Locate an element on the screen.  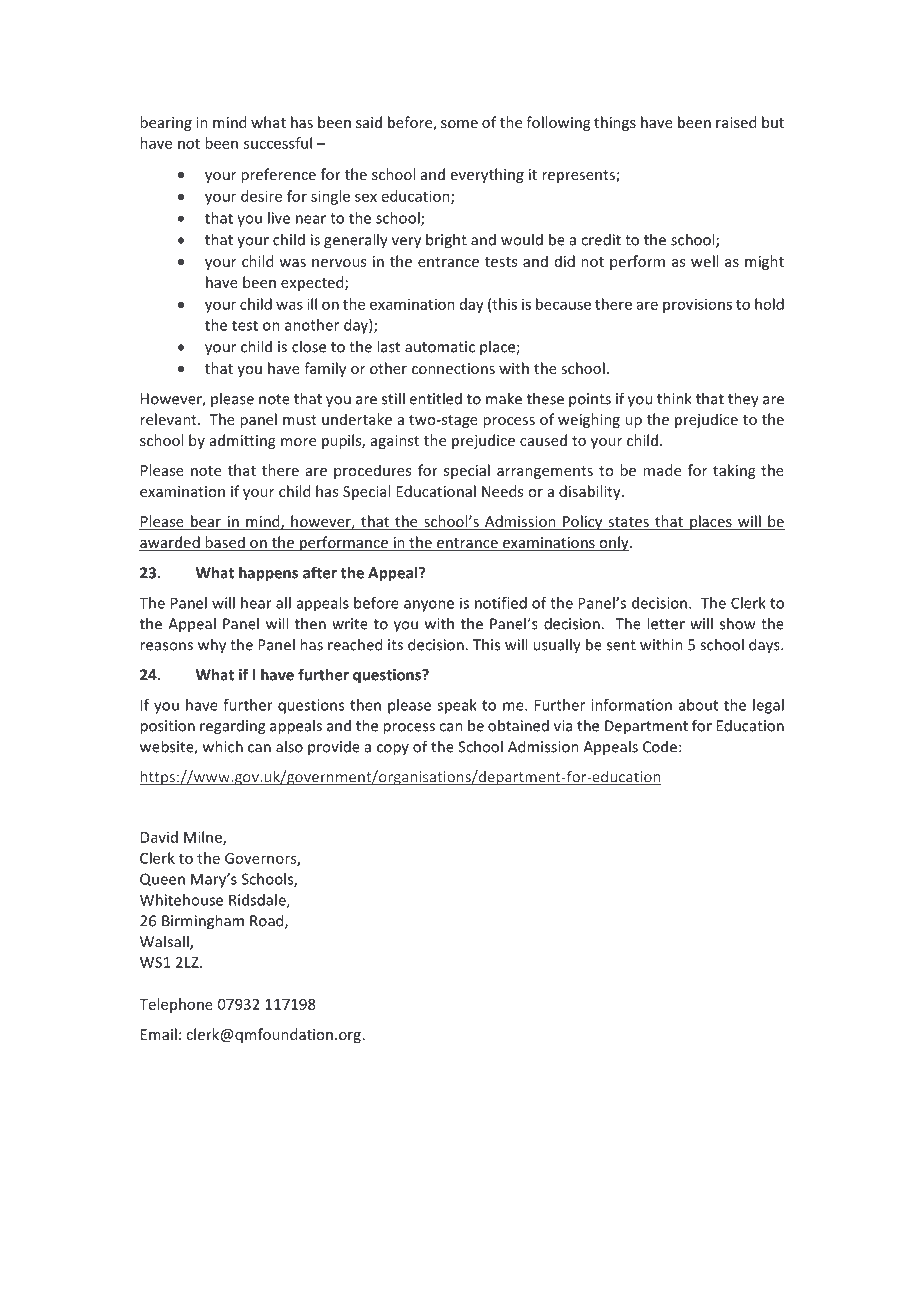
Needs is located at coordinates (502, 491).
